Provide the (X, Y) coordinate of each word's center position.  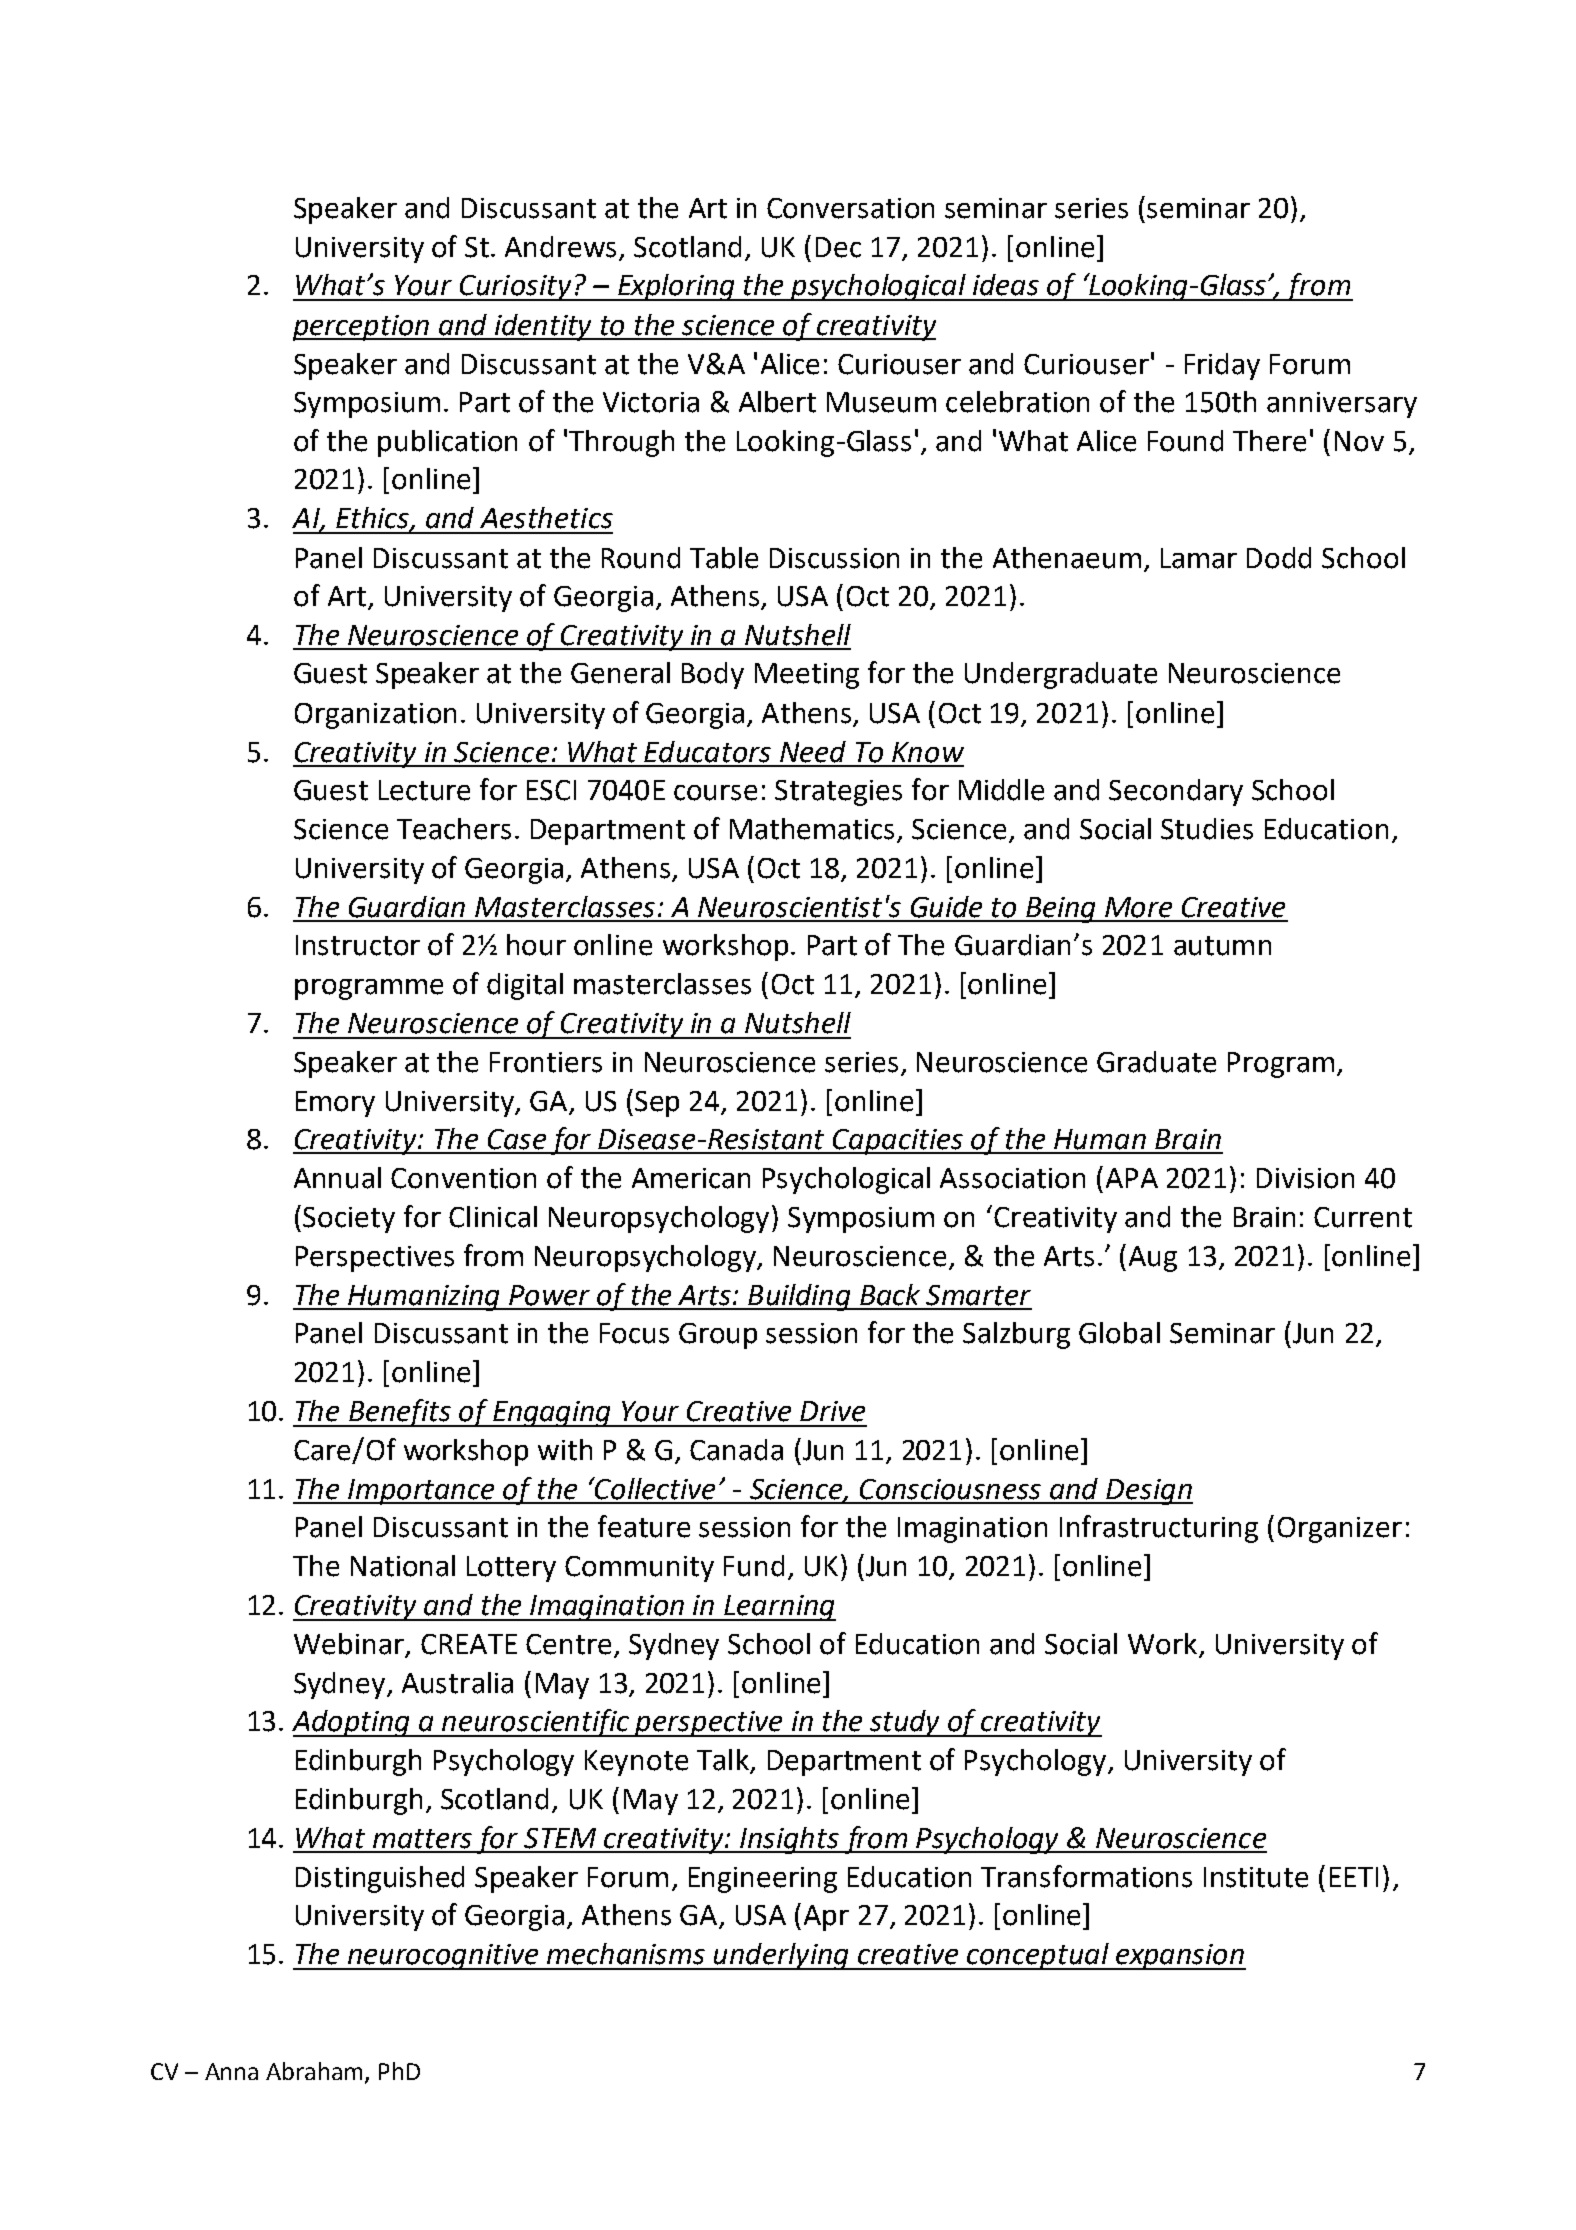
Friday (1222, 366)
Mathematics (812, 829)
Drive (832, 1411)
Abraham (314, 2071)
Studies (1207, 829)
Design (1149, 1492)
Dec (838, 247)
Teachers (454, 829)
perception (362, 328)
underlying (782, 1956)
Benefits (400, 1413)
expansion (1180, 1957)
